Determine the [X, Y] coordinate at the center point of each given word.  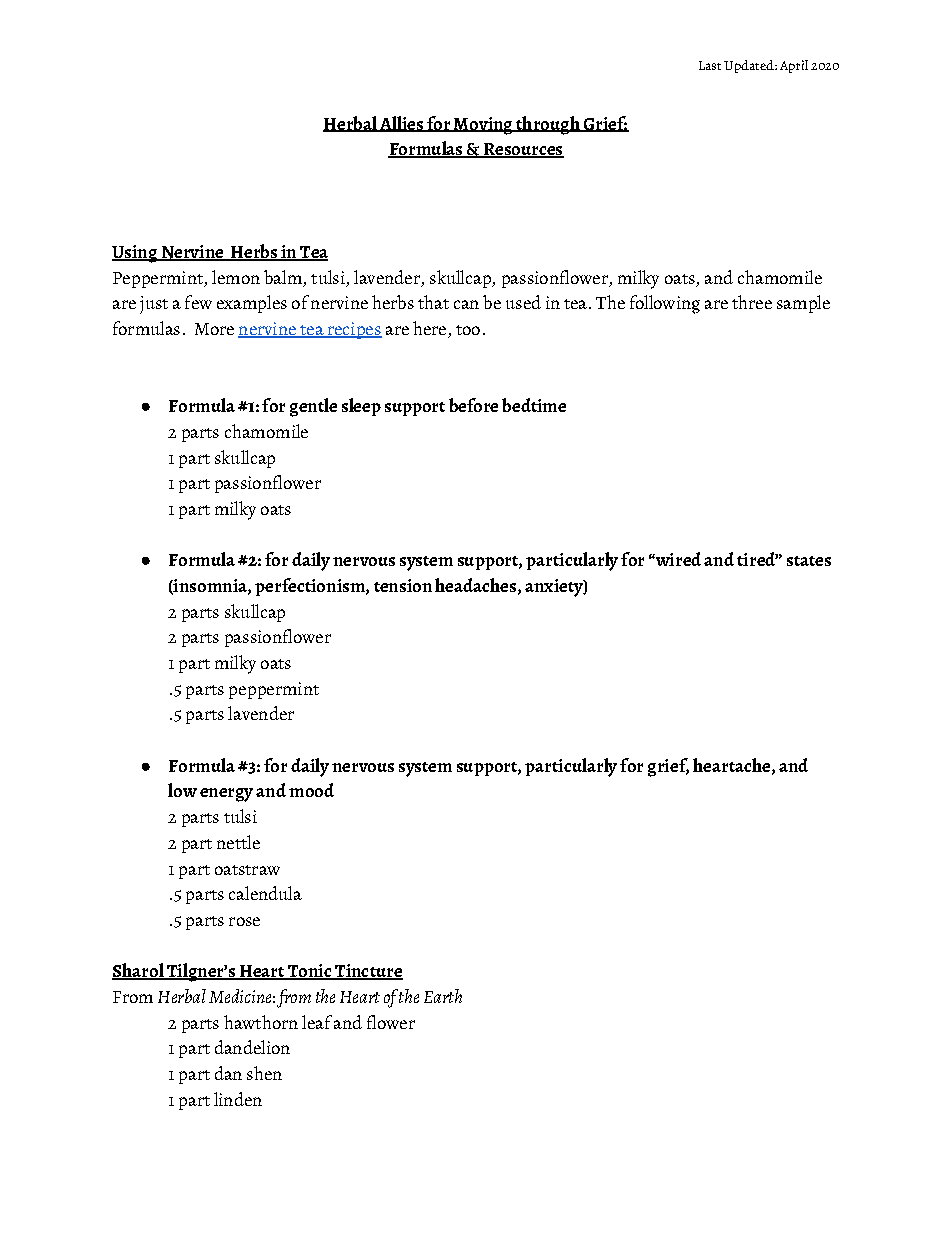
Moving [483, 126]
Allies [401, 124]
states [809, 561]
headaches [475, 585]
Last [710, 65]
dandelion [252, 1047]
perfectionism [311, 587]
